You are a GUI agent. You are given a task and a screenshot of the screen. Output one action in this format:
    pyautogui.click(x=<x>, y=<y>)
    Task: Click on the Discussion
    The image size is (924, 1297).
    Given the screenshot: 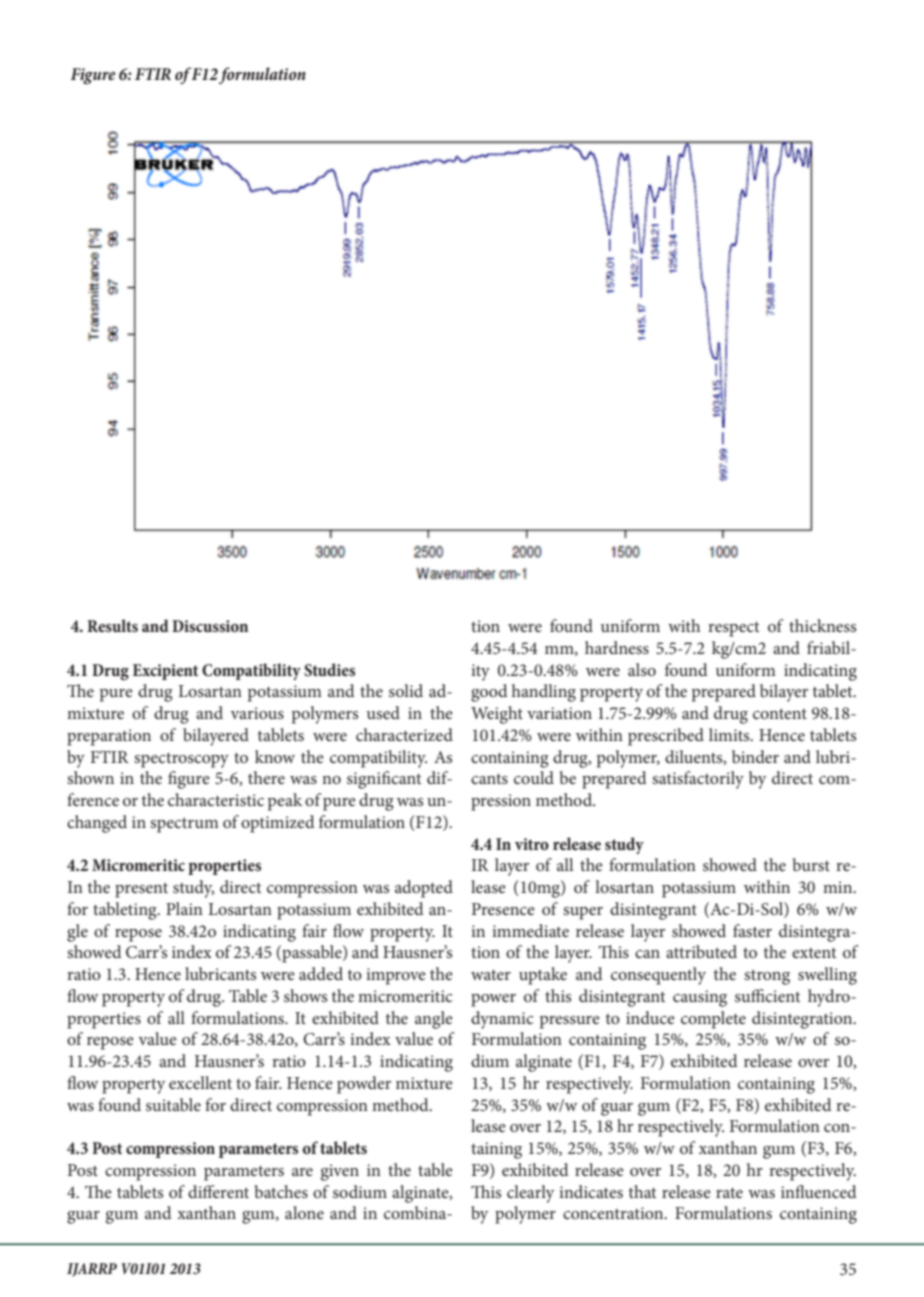 What is the action you would take?
    pyautogui.click(x=210, y=626)
